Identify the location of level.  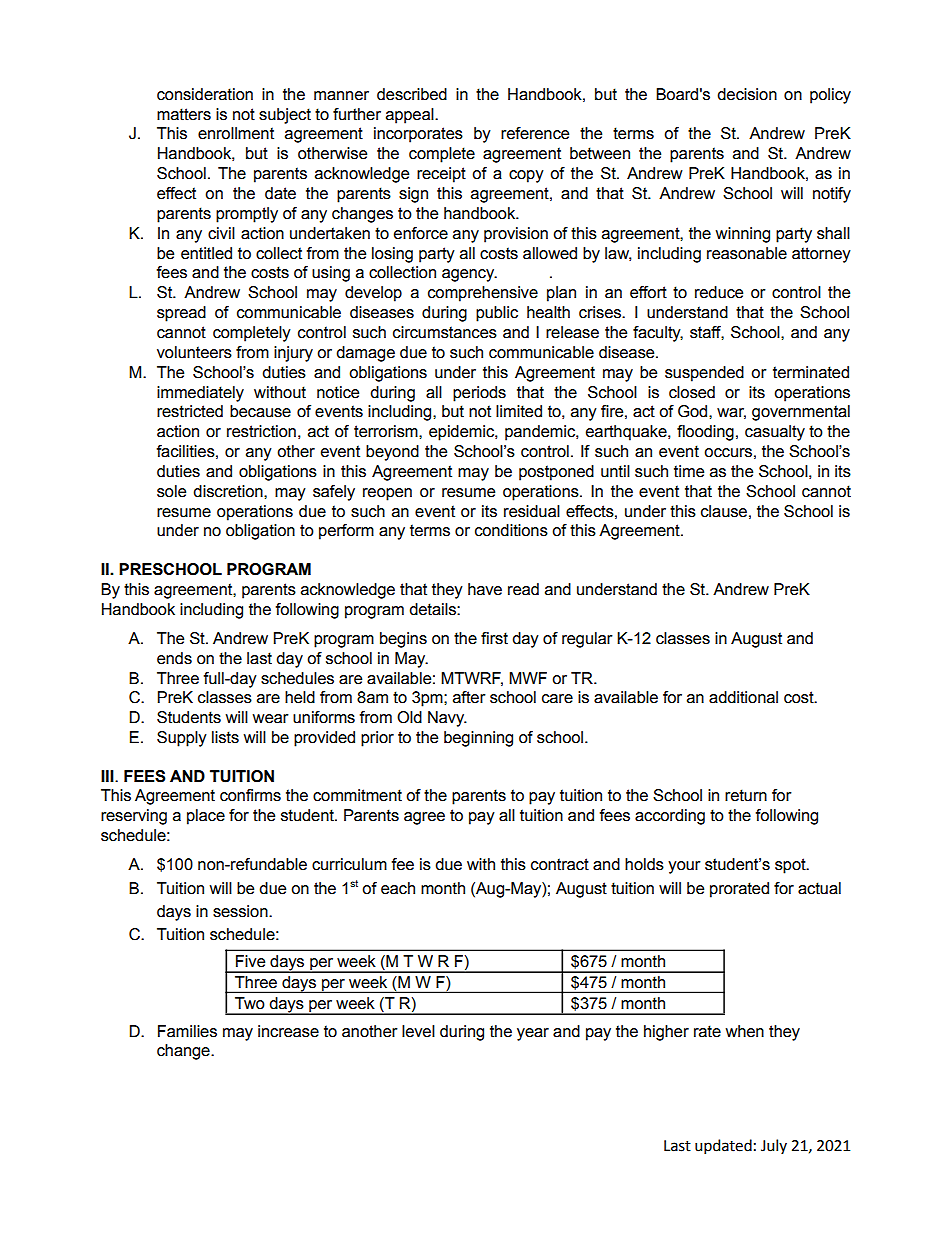
(418, 1031).
